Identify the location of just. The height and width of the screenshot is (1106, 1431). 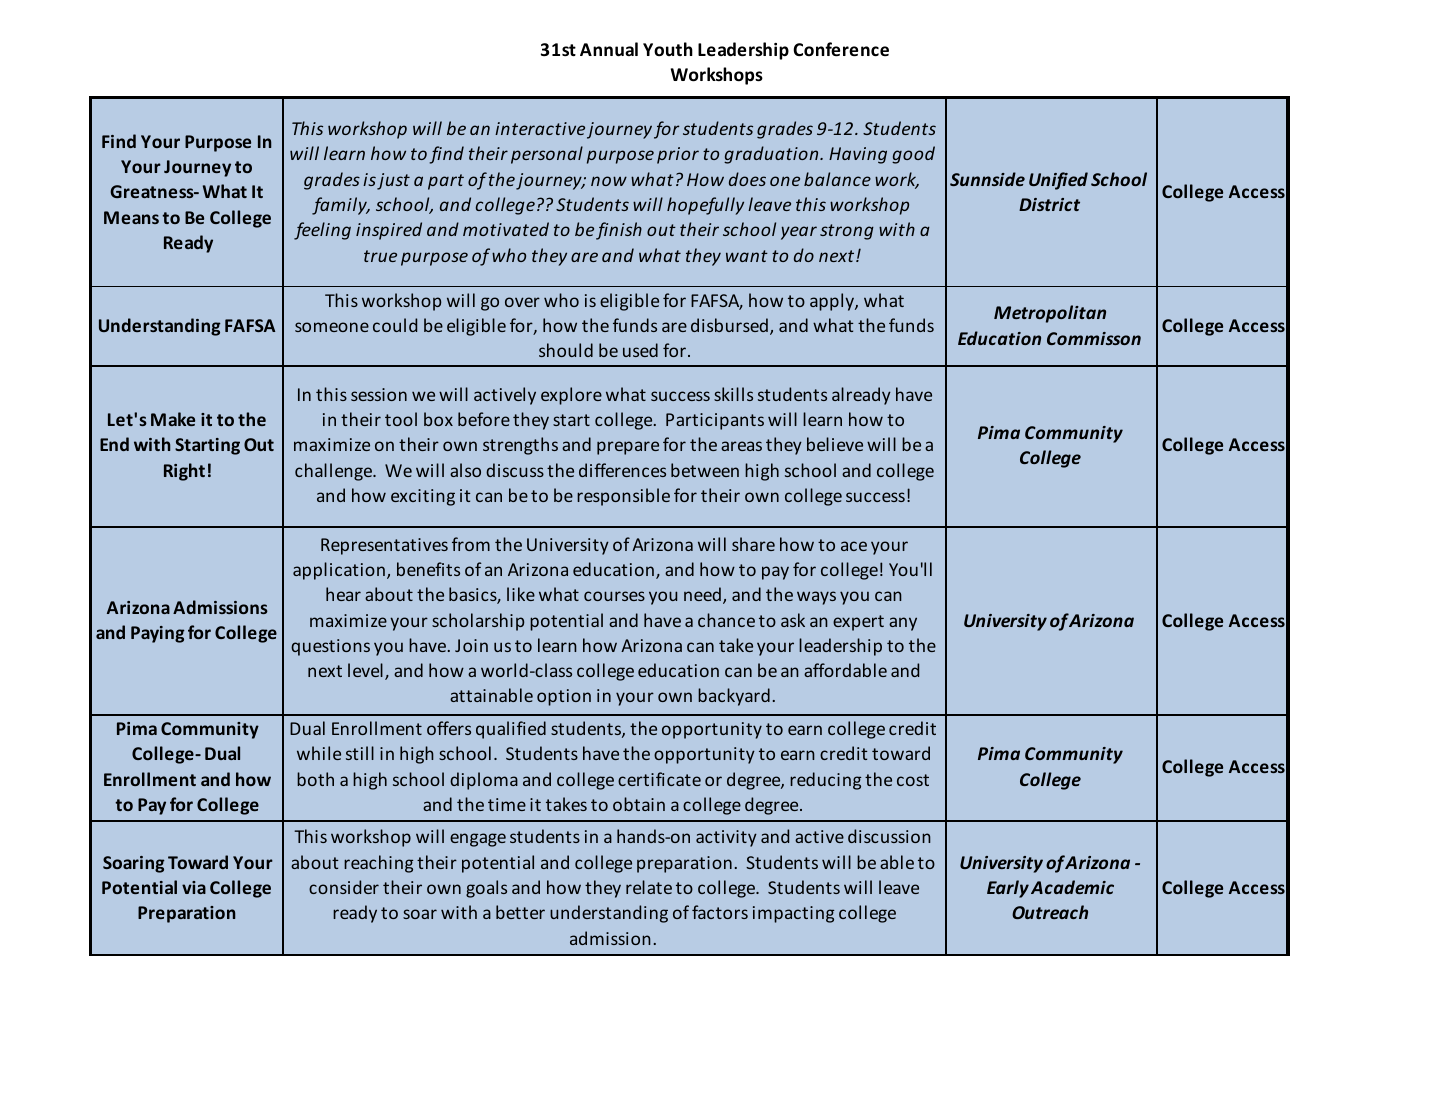
(393, 181).
